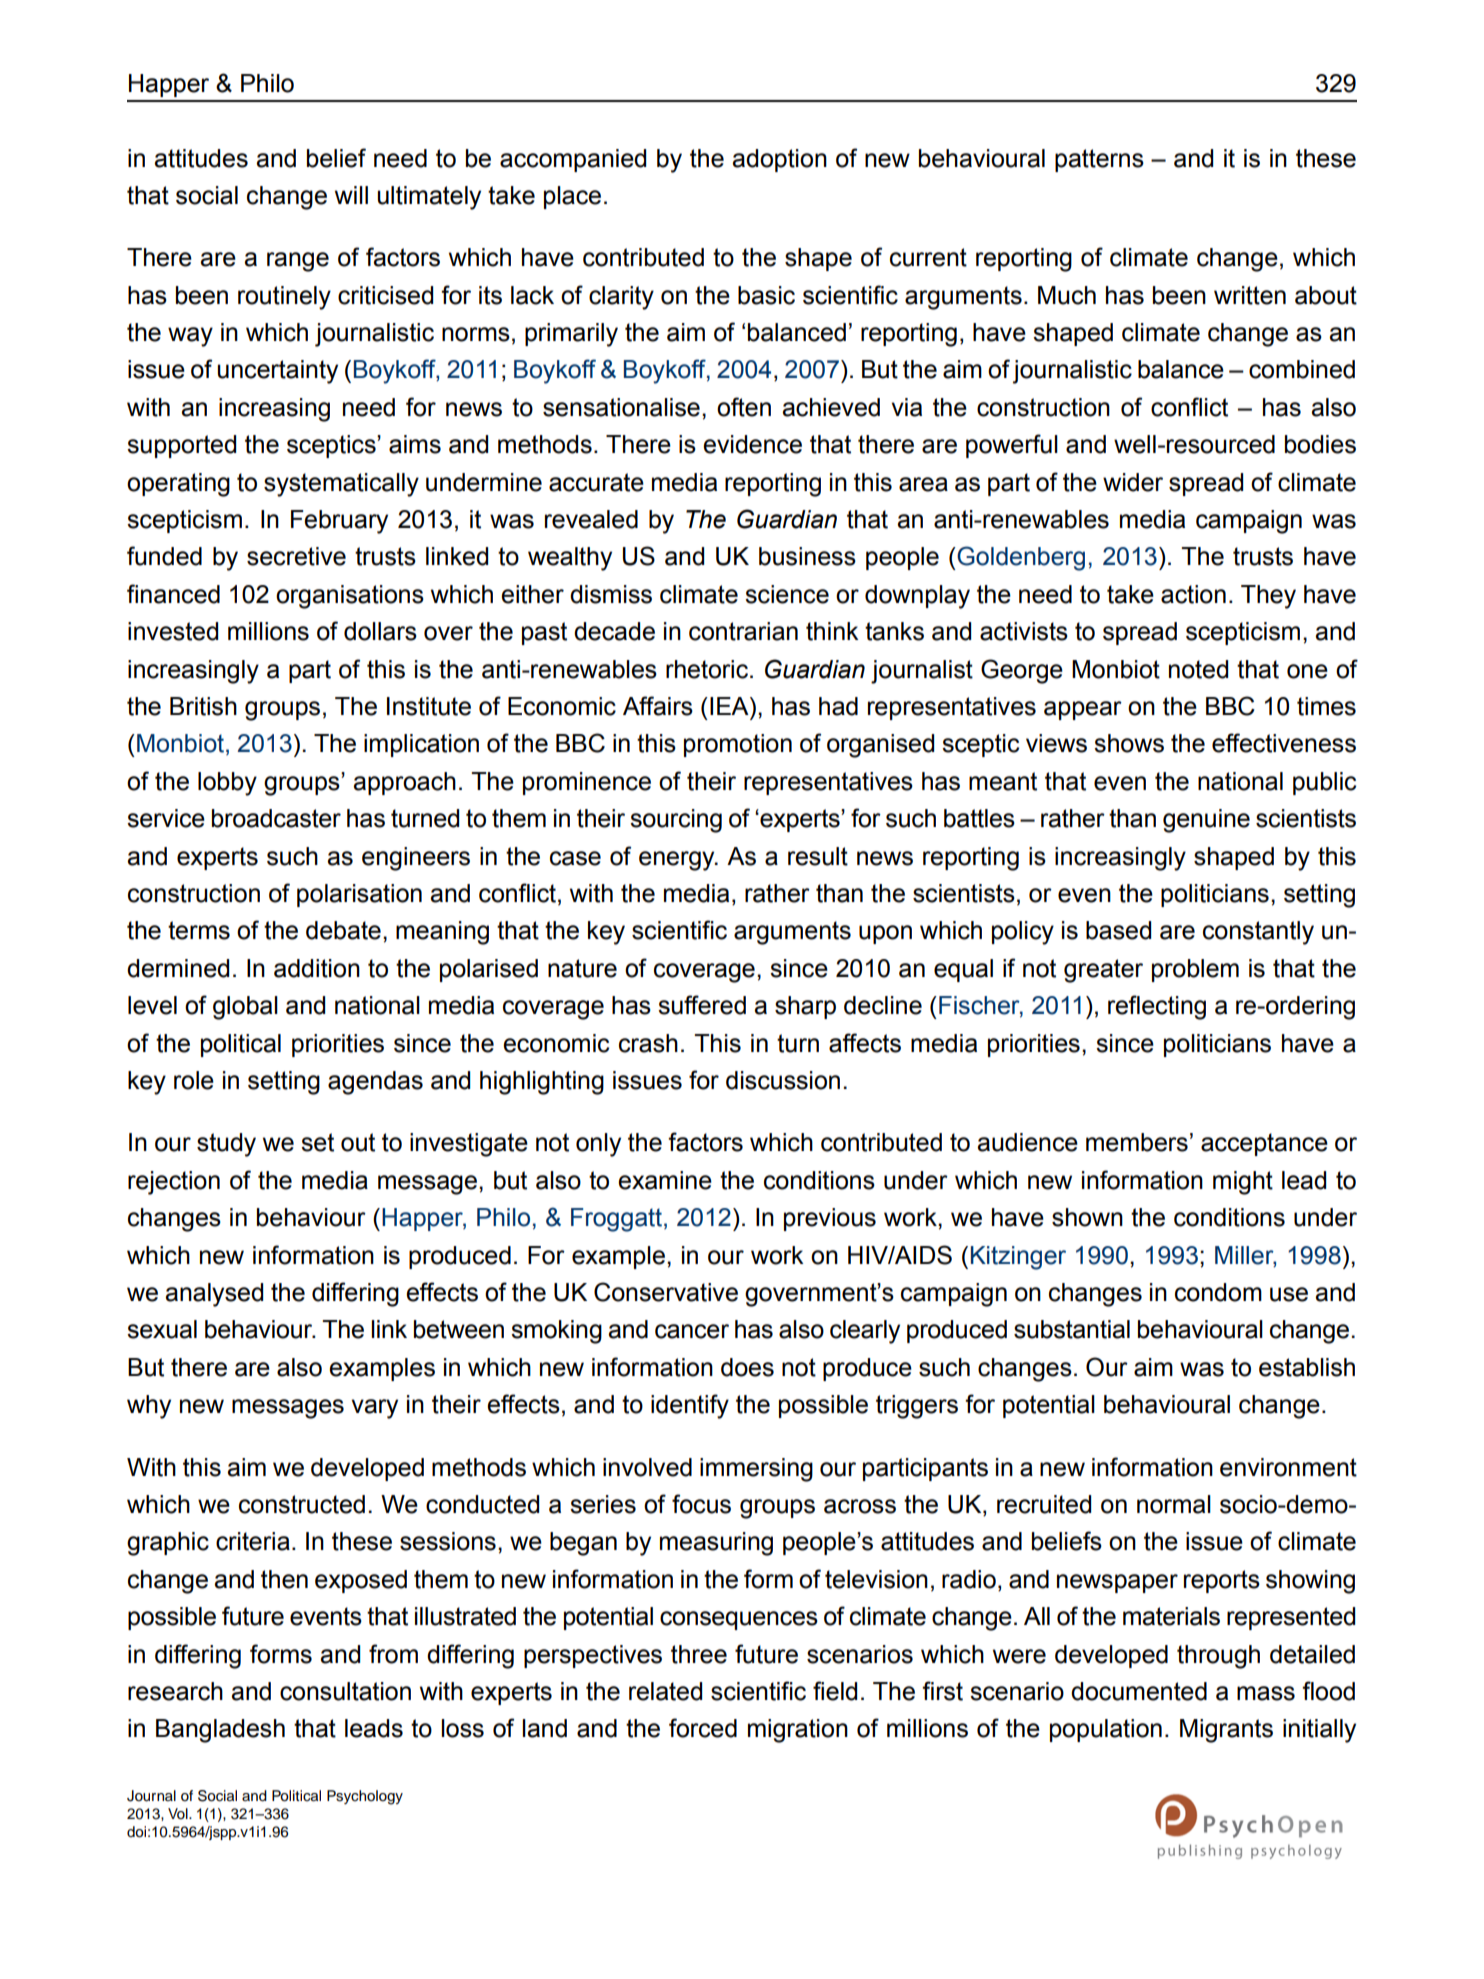  What do you see at coordinates (1195, 970) in the screenshot?
I see `problem` at bounding box center [1195, 970].
